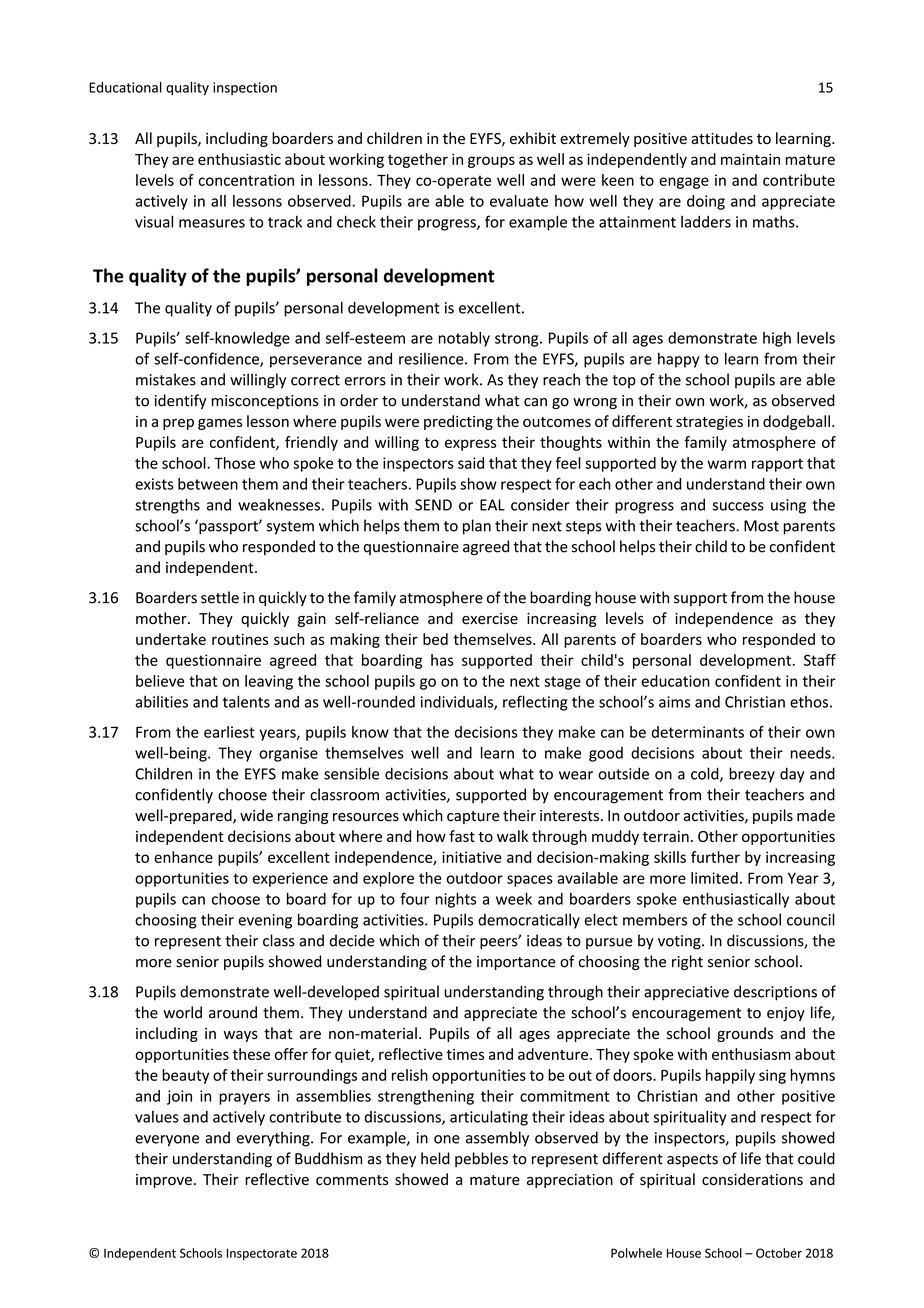 This page has height=1308, width=924. What do you see at coordinates (477, 527) in the page?
I see `plan` at bounding box center [477, 527].
